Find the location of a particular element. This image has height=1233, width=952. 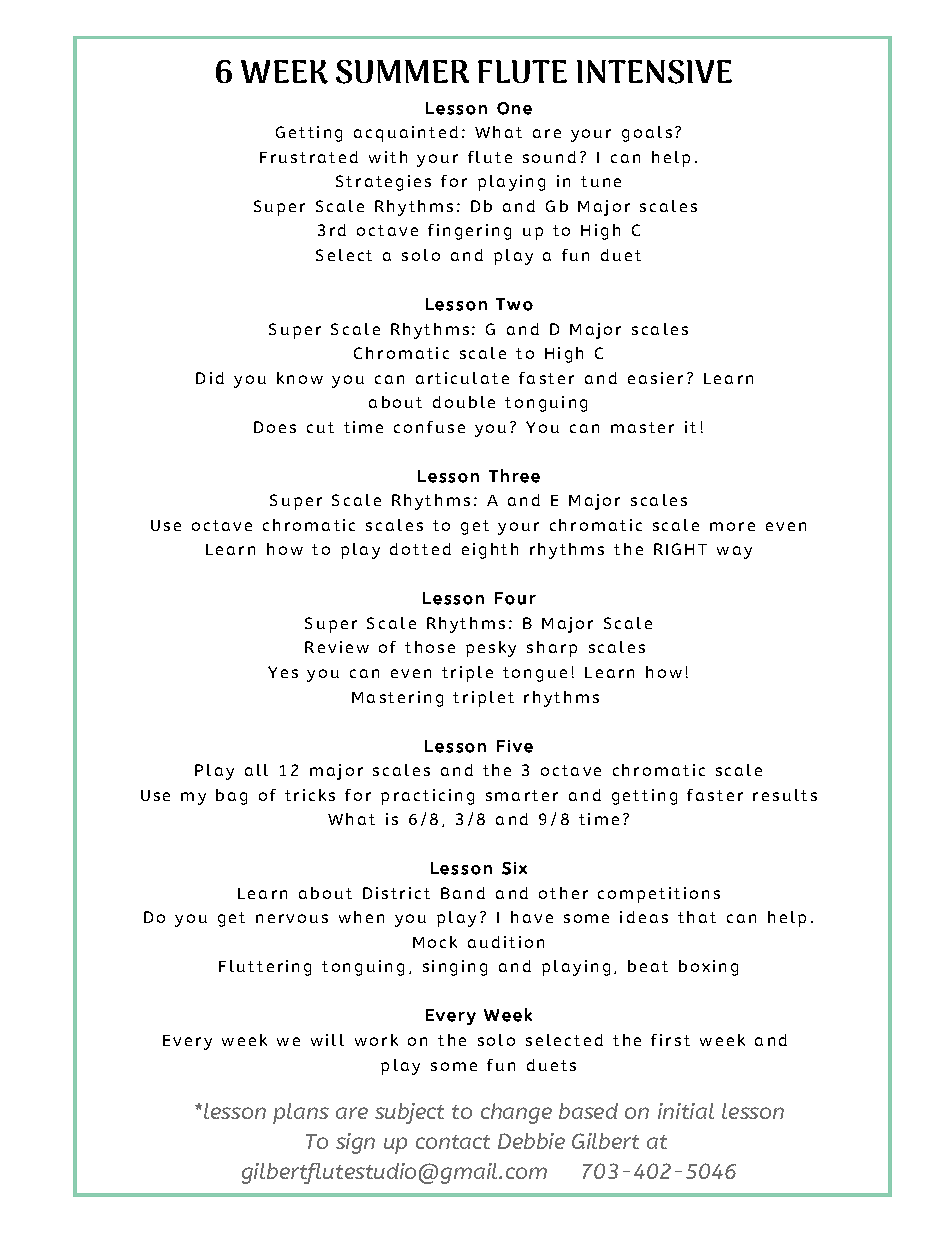

with is located at coordinates (388, 157).
